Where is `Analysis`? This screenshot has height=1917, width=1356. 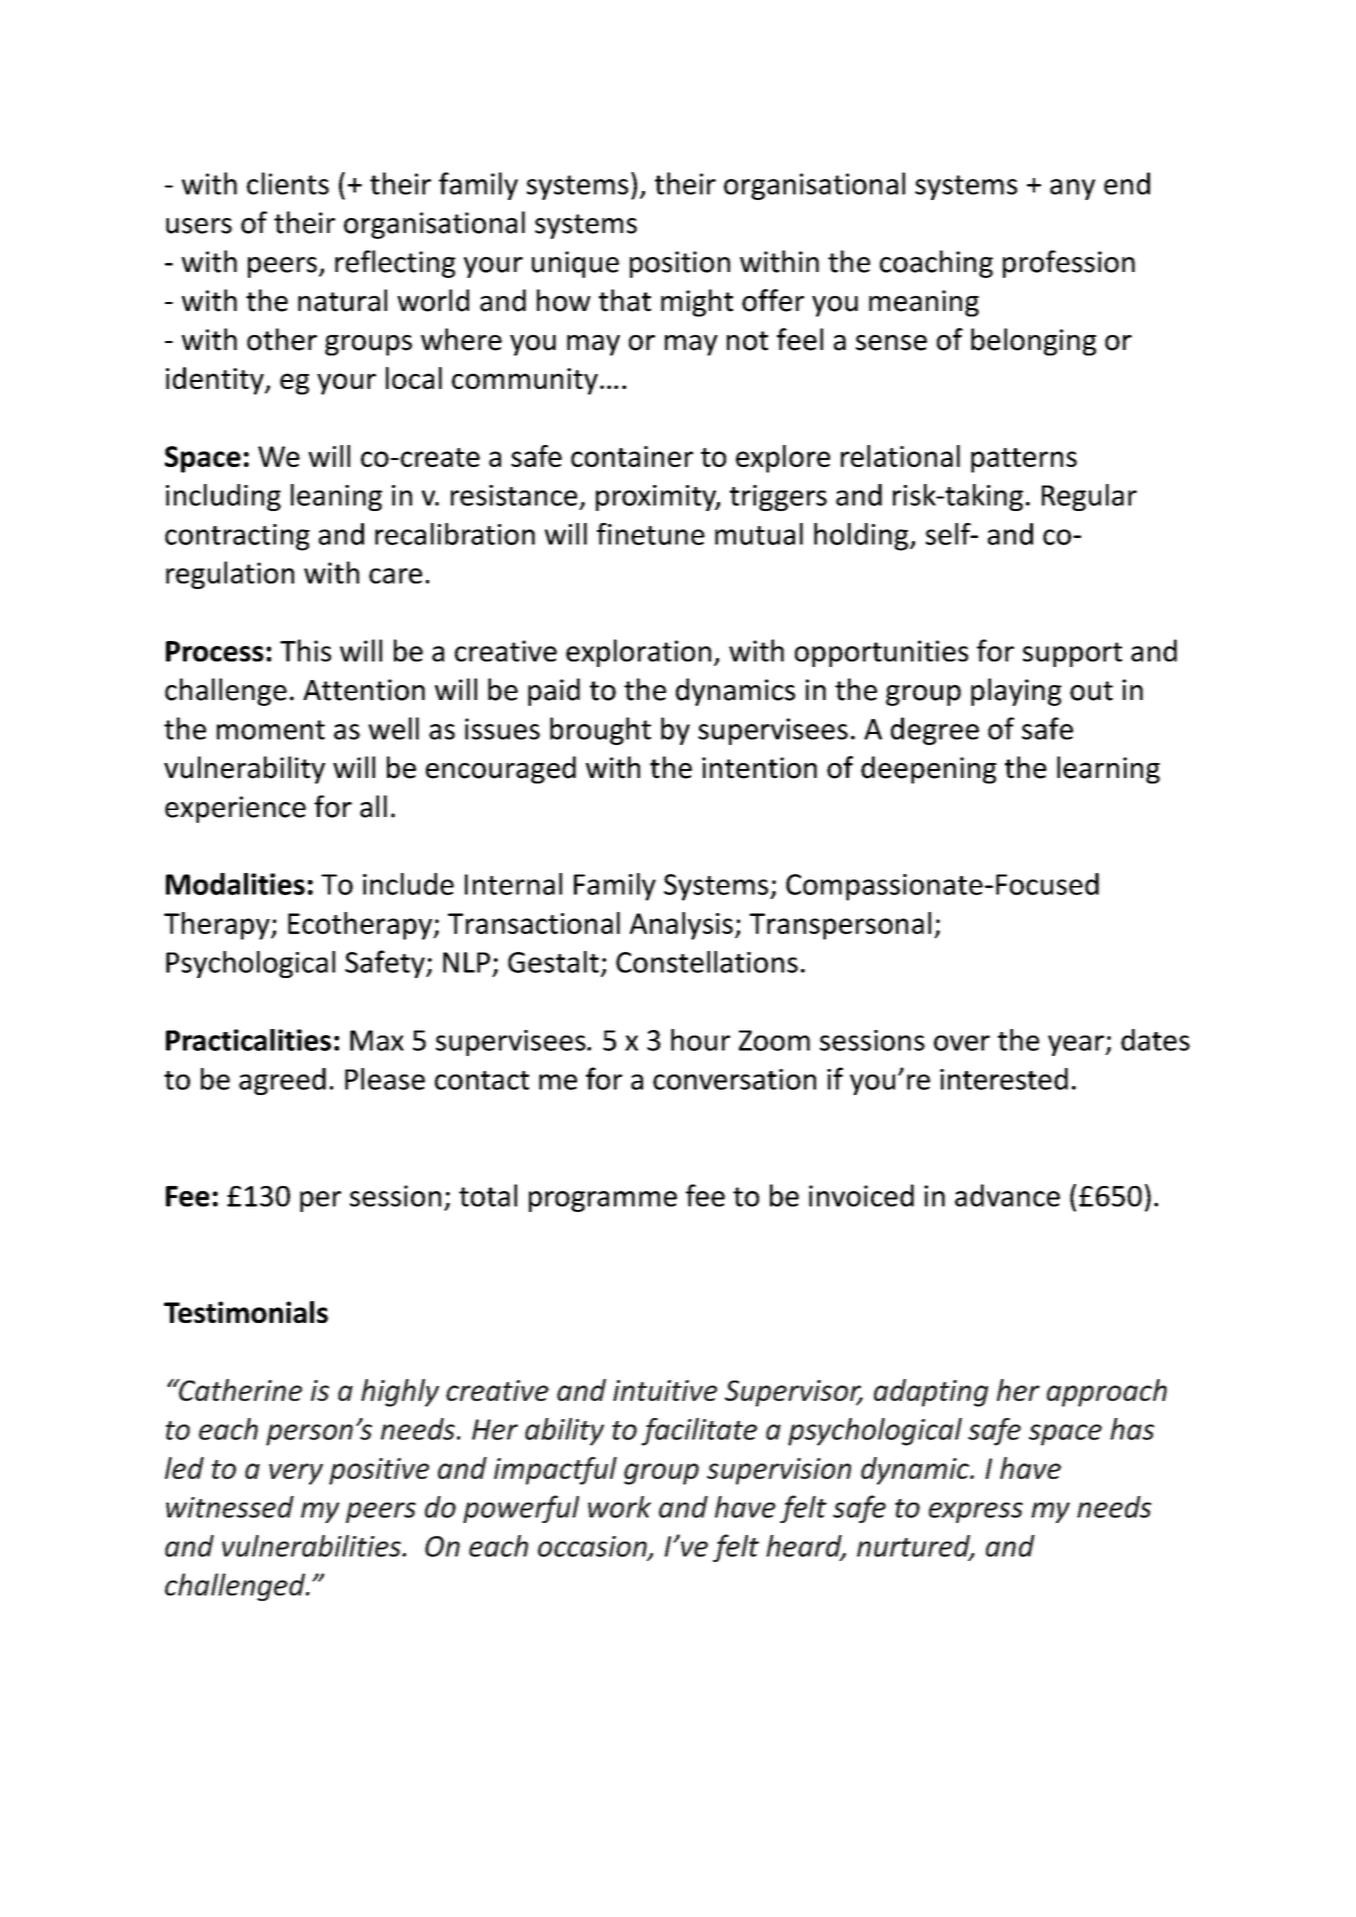 Analysis is located at coordinates (681, 926).
